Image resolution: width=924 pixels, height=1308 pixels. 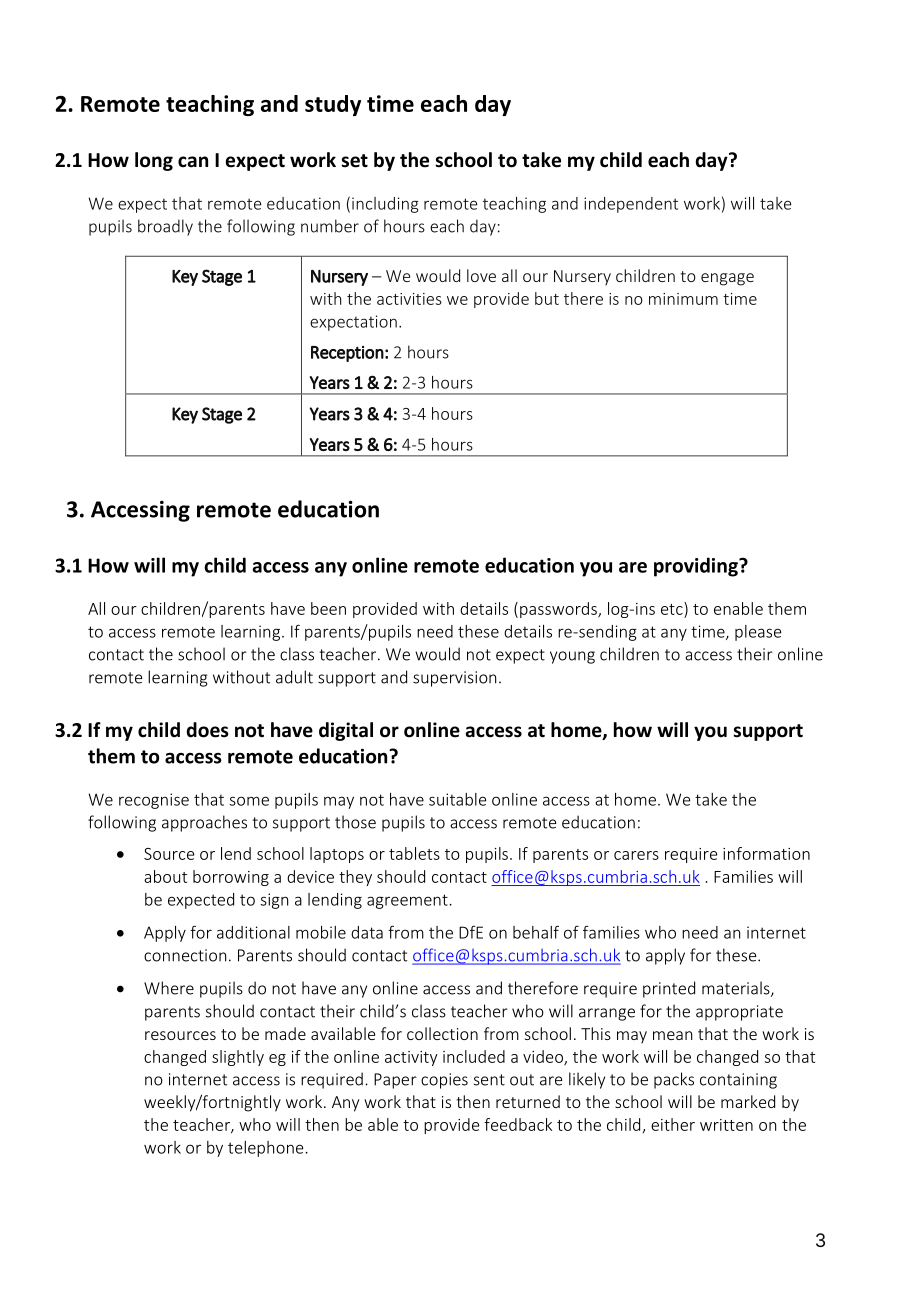 What do you see at coordinates (409, 299) in the page?
I see `activities` at bounding box center [409, 299].
